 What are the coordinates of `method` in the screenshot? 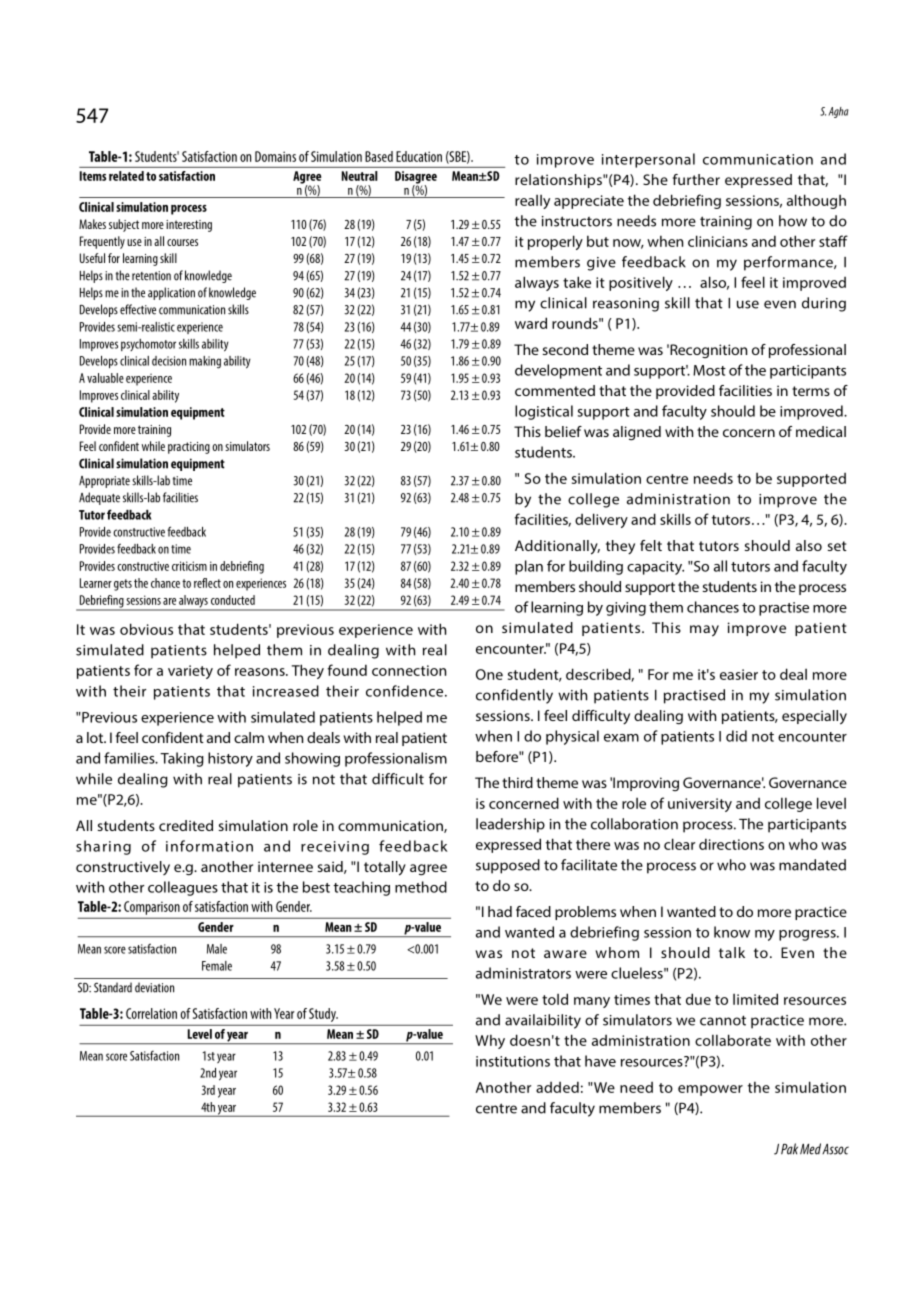 It's located at (421, 887).
